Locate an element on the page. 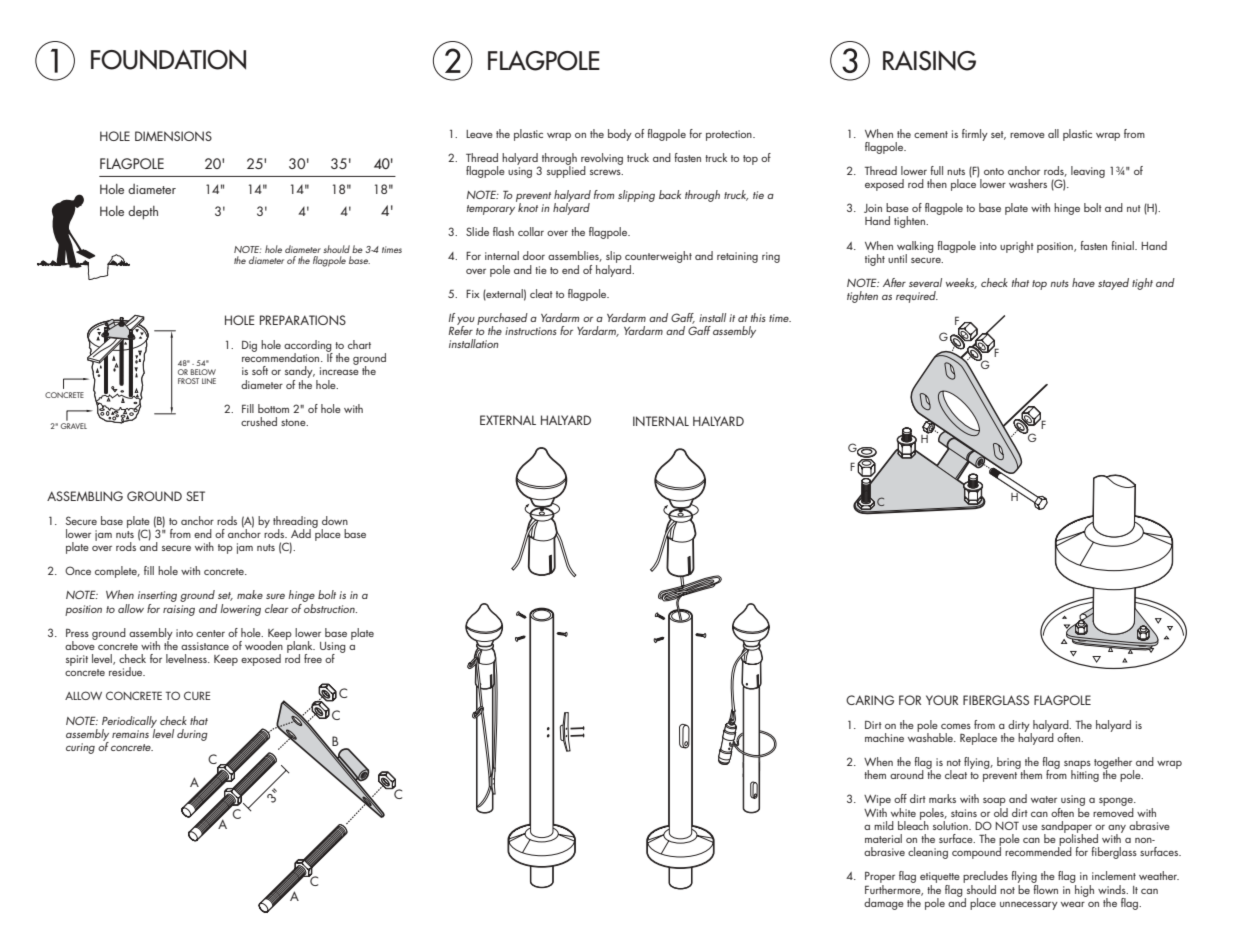  FOUNDATION is located at coordinates (168, 60).
